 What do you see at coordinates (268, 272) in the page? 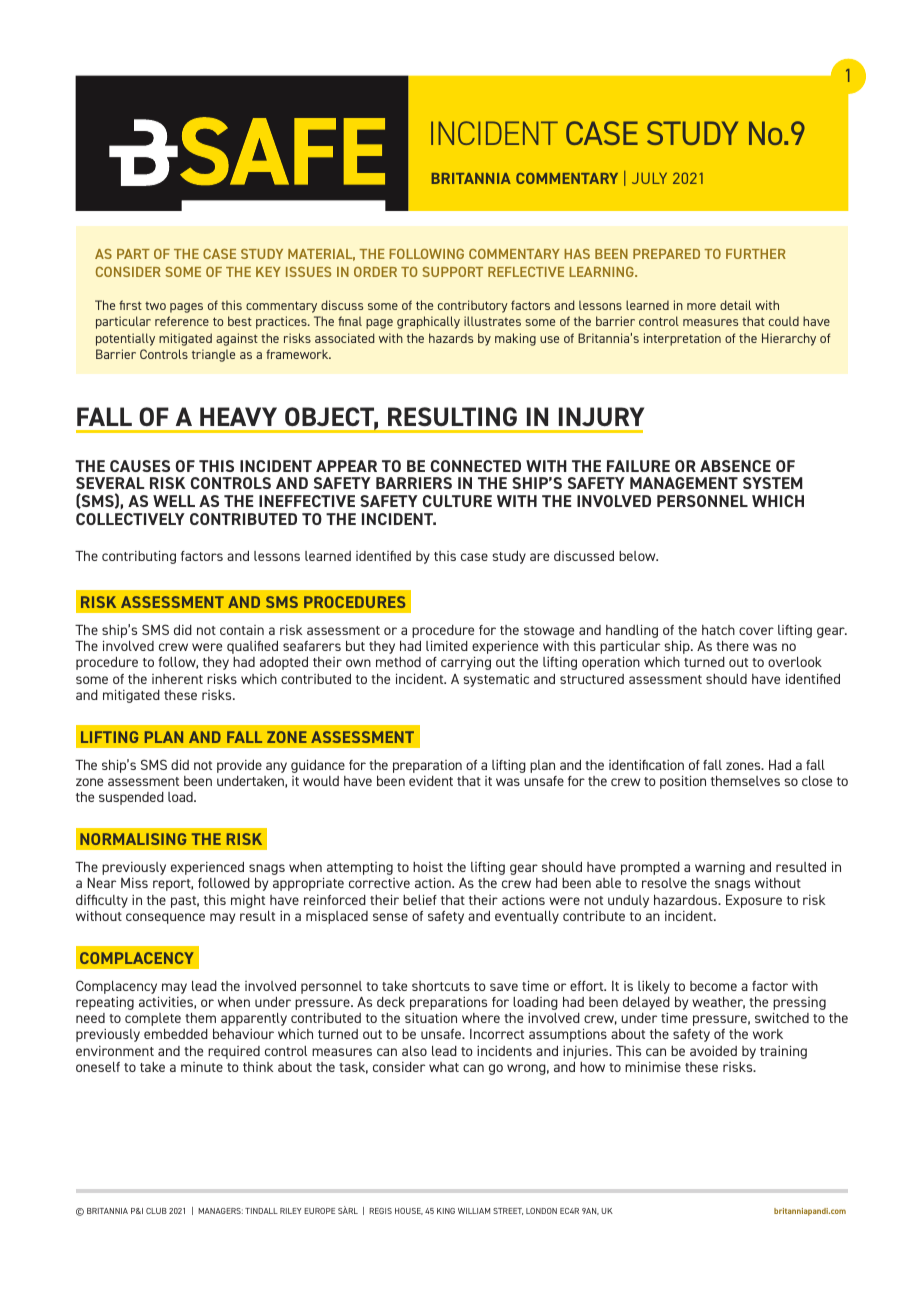
I see `KEY` at bounding box center [268, 272].
